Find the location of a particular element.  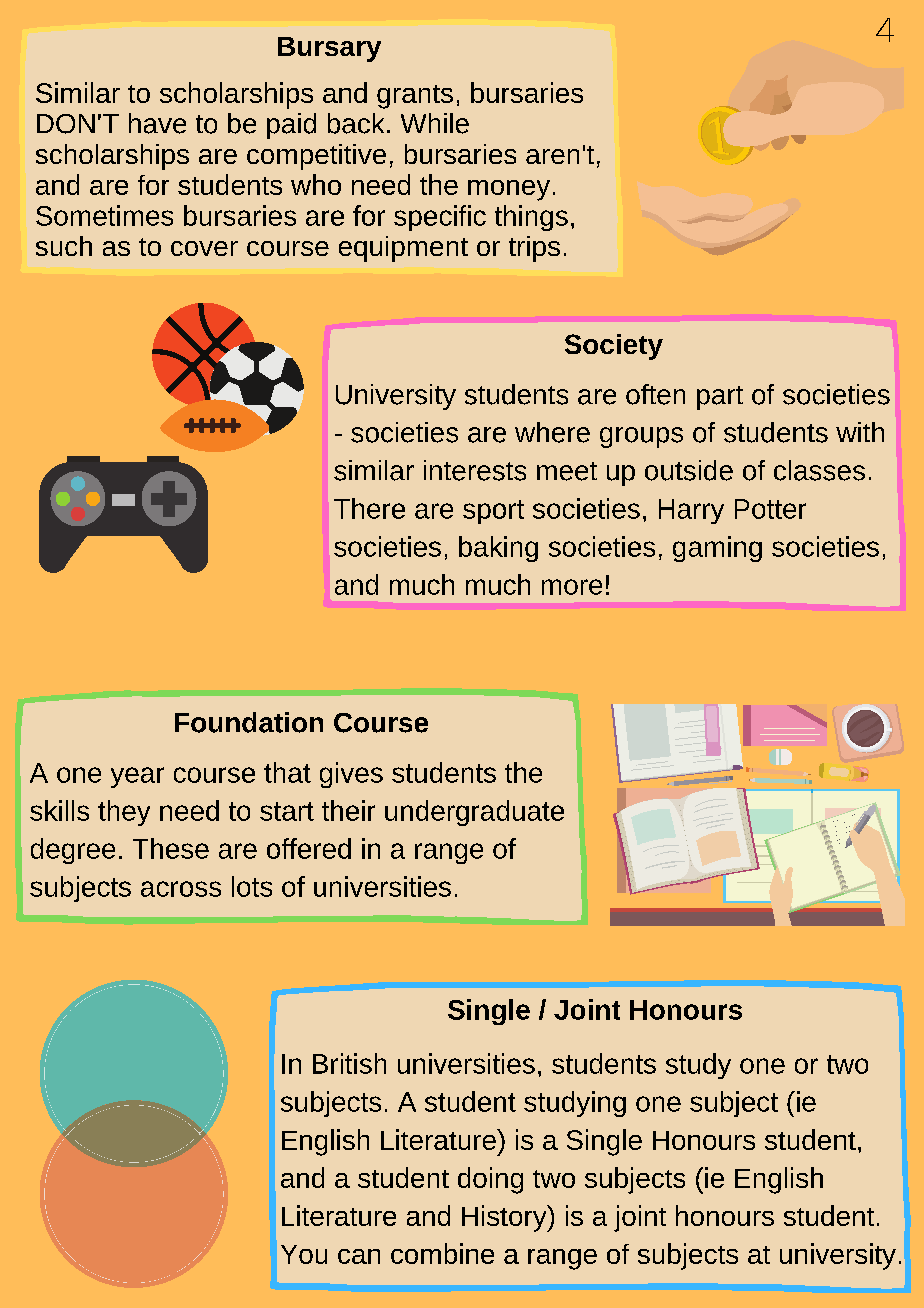

combine is located at coordinates (442, 1253).
